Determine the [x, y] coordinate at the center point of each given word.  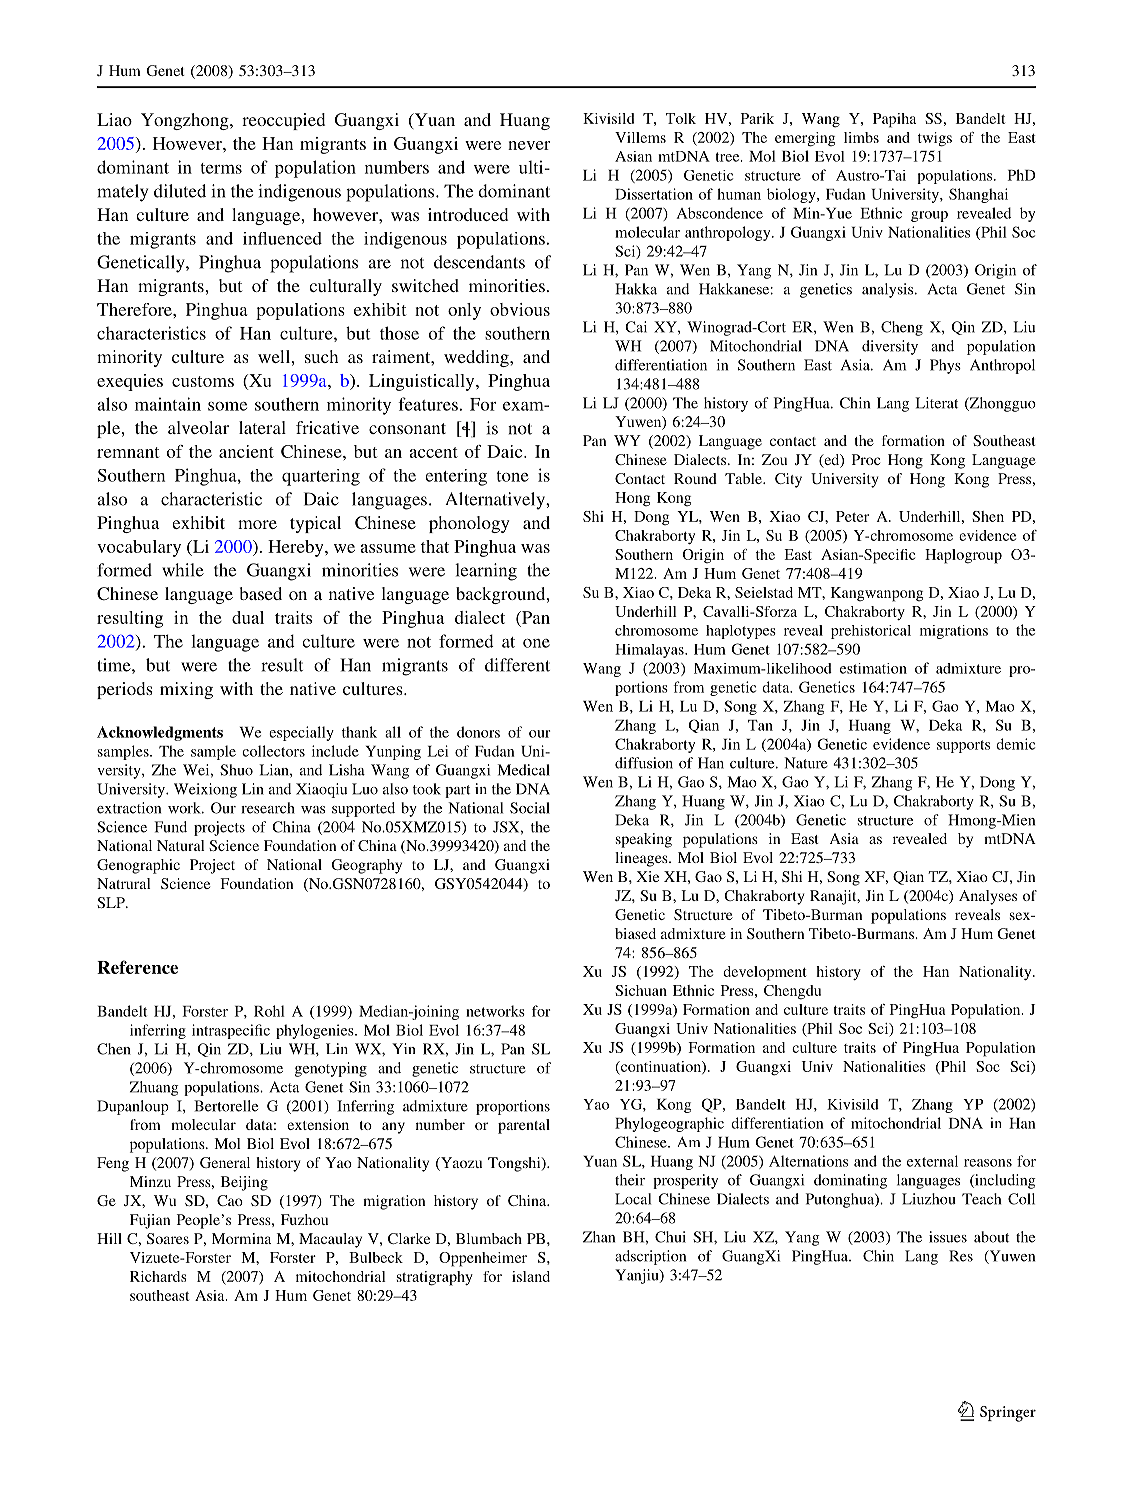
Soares [168, 1238]
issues [948, 1237]
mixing [186, 690]
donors [478, 732]
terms [221, 168]
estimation [873, 668]
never [529, 145]
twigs [935, 139]
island [531, 1276]
